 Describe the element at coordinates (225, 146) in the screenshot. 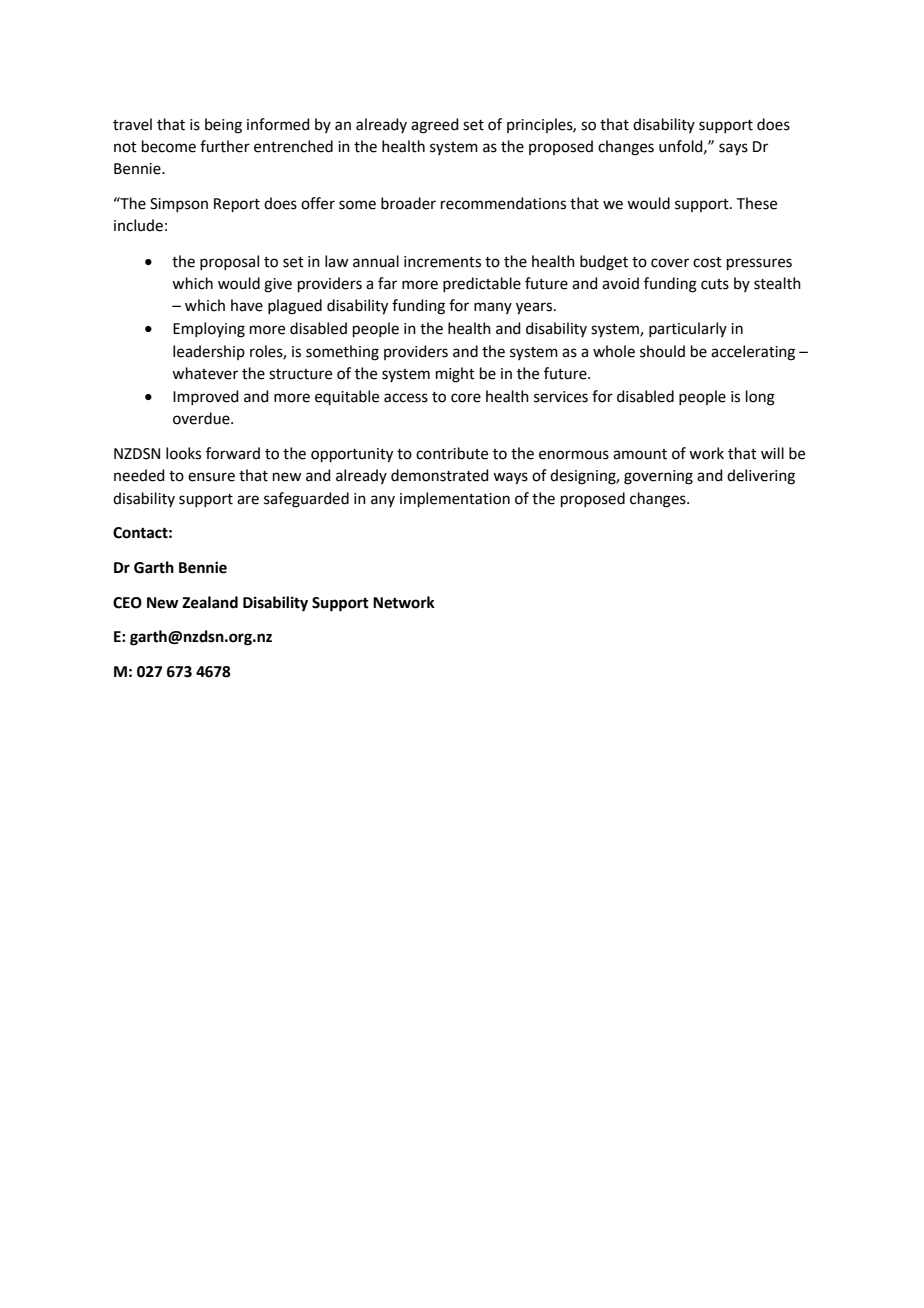

I see `further` at that location.
